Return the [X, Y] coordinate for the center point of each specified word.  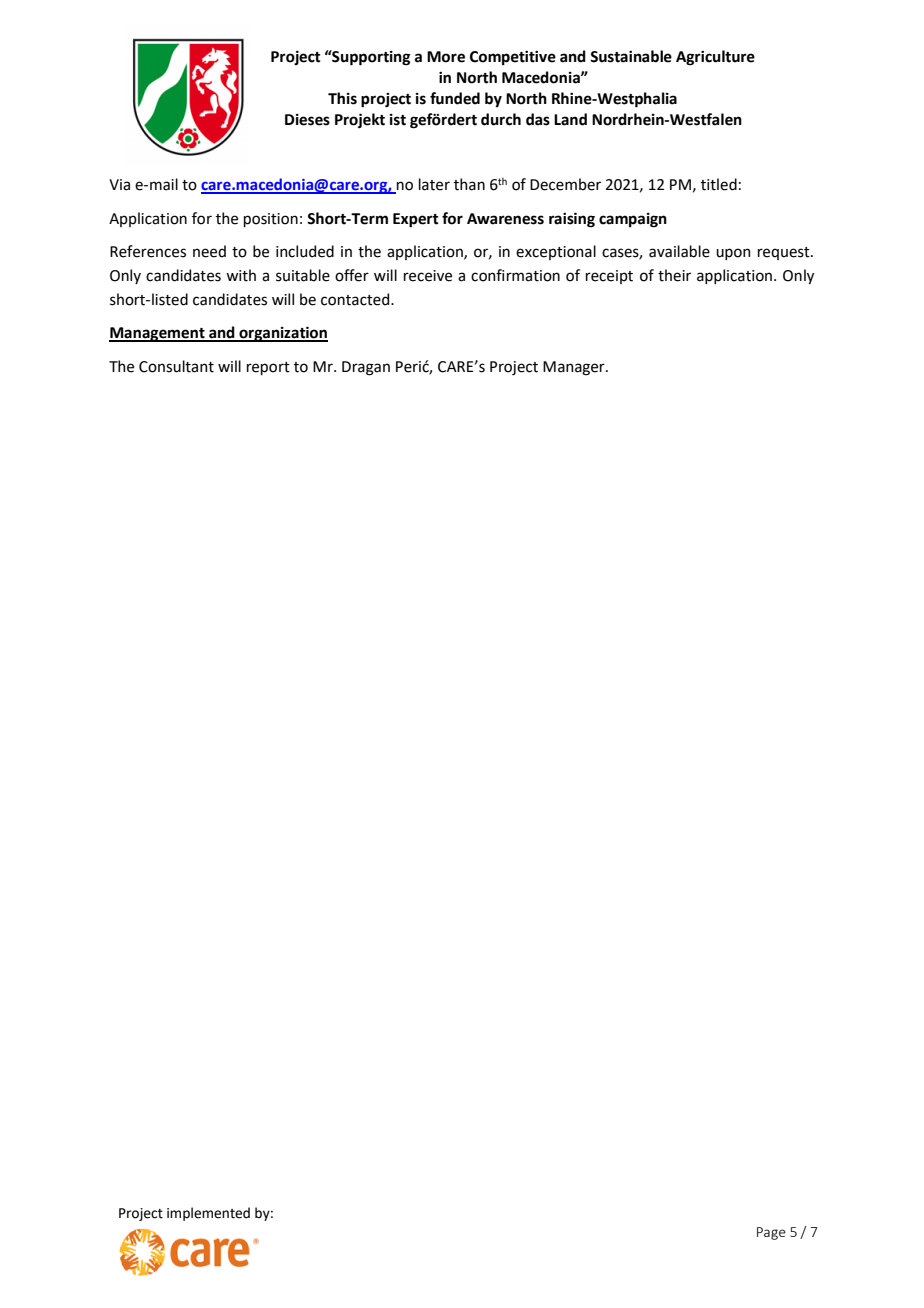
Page [771, 1233]
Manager [575, 368]
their [674, 275]
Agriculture [715, 58]
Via [119, 185]
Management [158, 334]
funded [455, 98]
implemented [208, 1214]
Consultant [176, 366]
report [268, 368]
